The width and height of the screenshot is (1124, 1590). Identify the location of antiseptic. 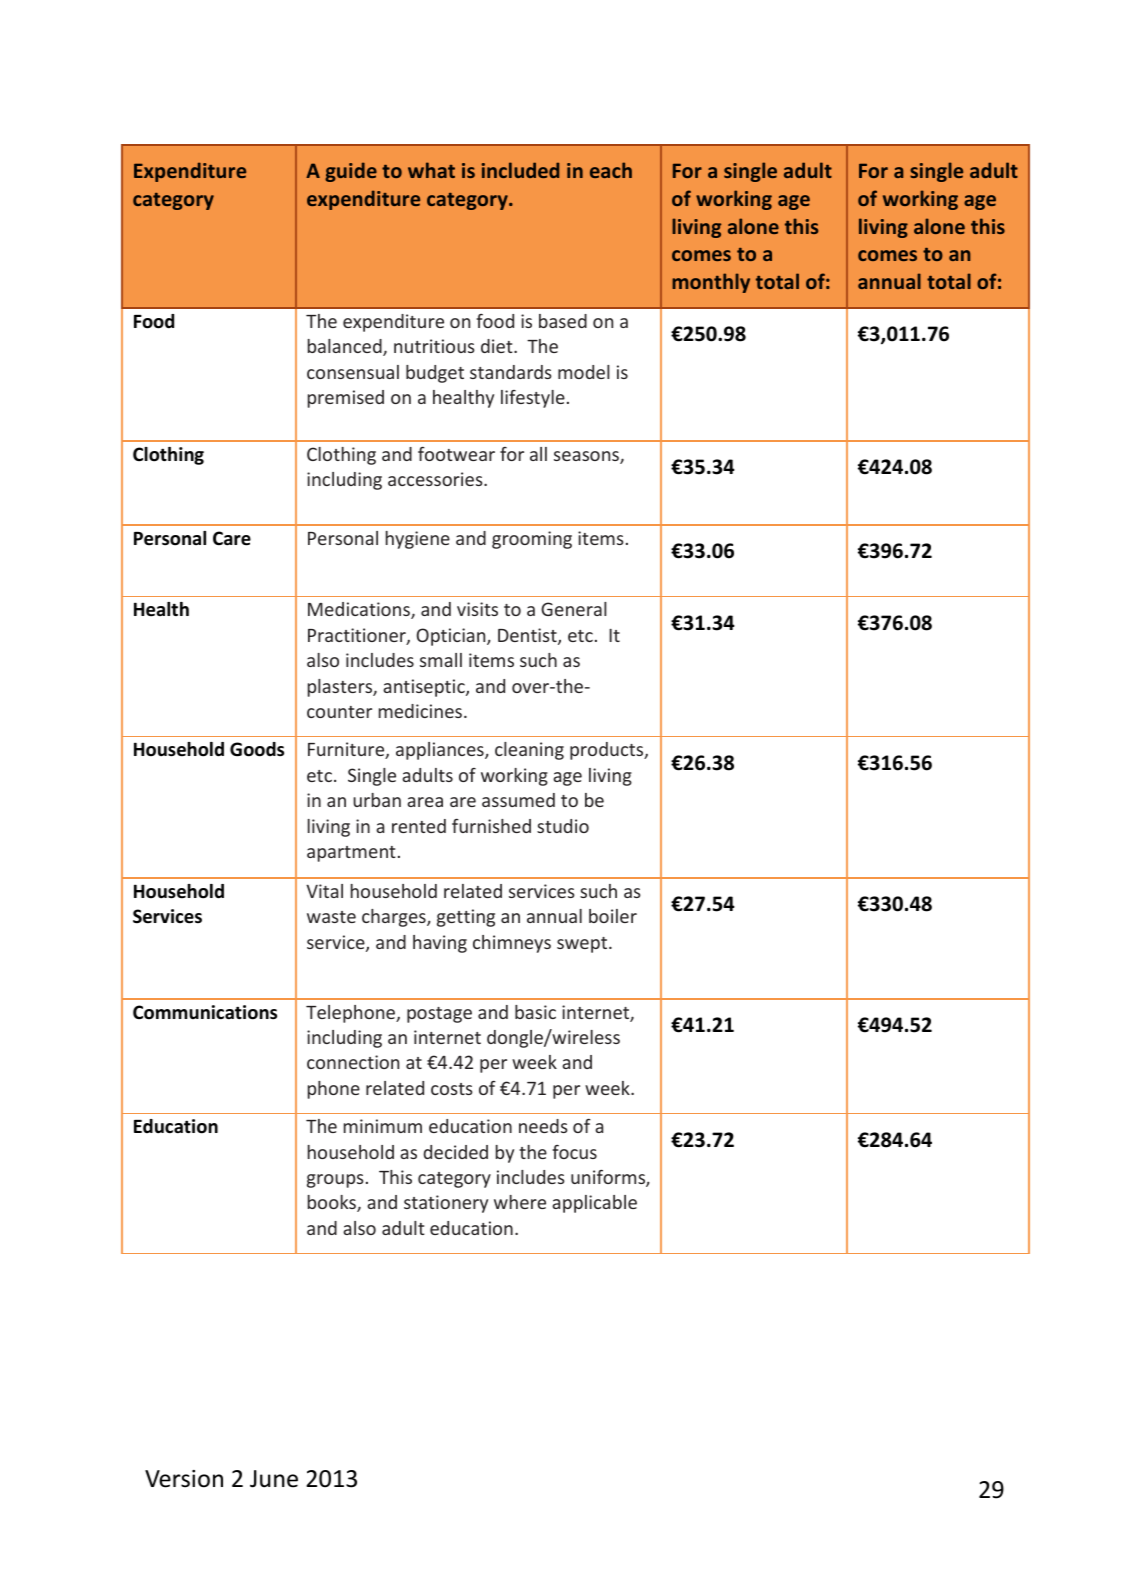
(425, 688).
